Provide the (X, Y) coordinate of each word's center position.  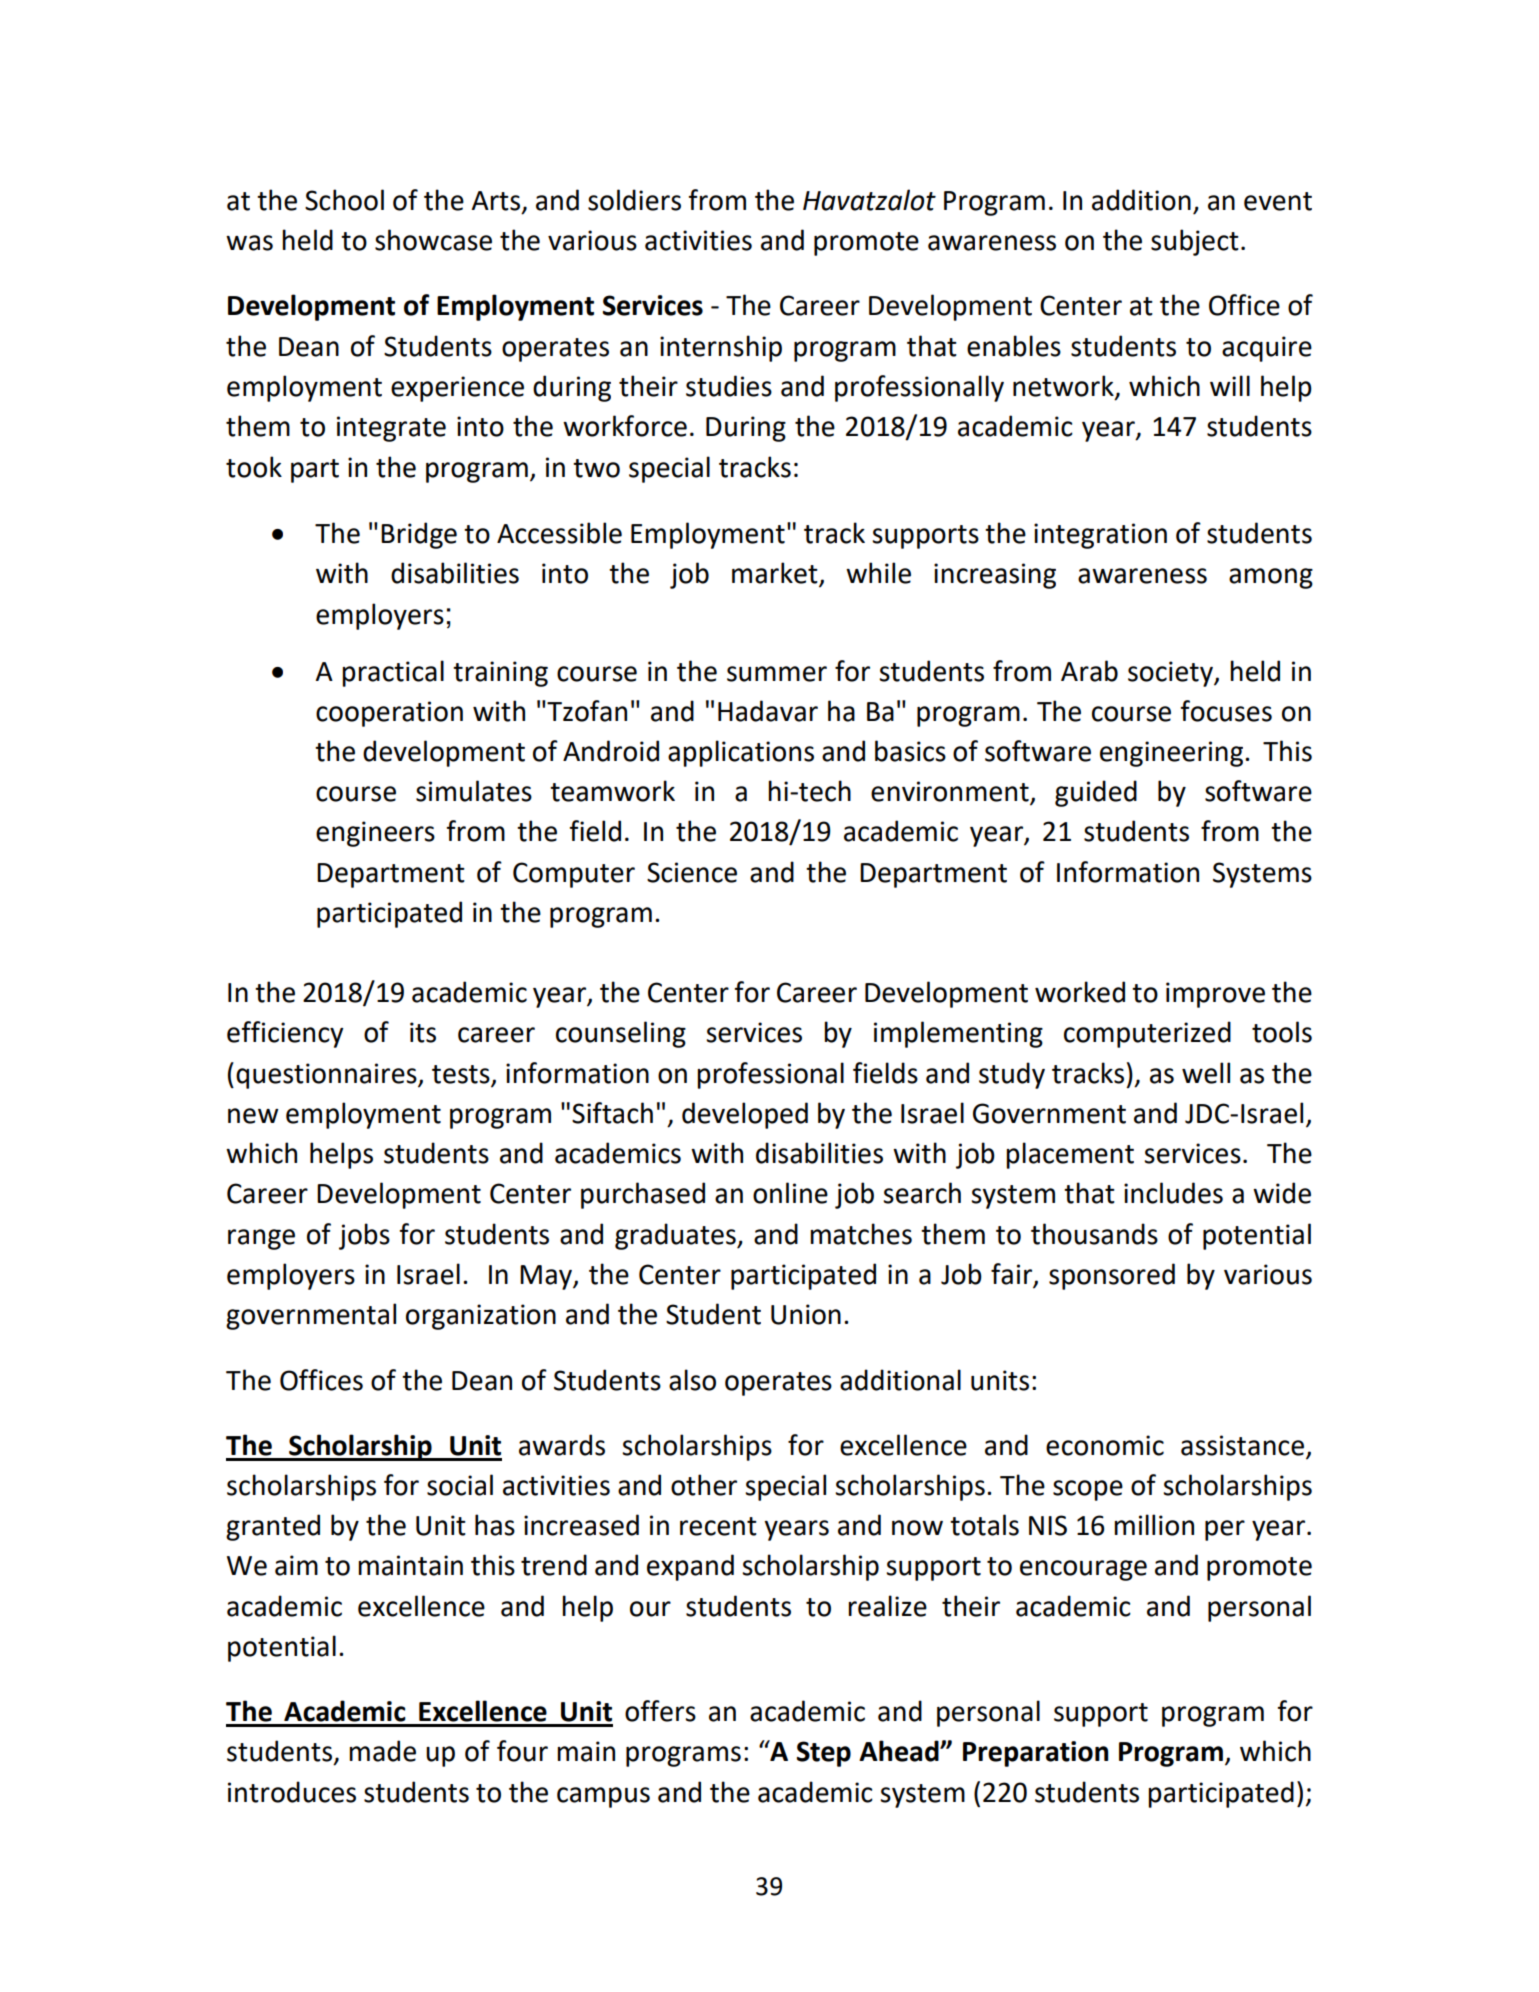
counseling (621, 1034)
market (776, 574)
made (382, 1751)
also (692, 1380)
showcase (433, 240)
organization (481, 1317)
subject (1195, 242)
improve (1215, 995)
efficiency (285, 1034)
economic (1105, 1445)
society (1171, 674)
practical (393, 673)
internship (721, 348)
